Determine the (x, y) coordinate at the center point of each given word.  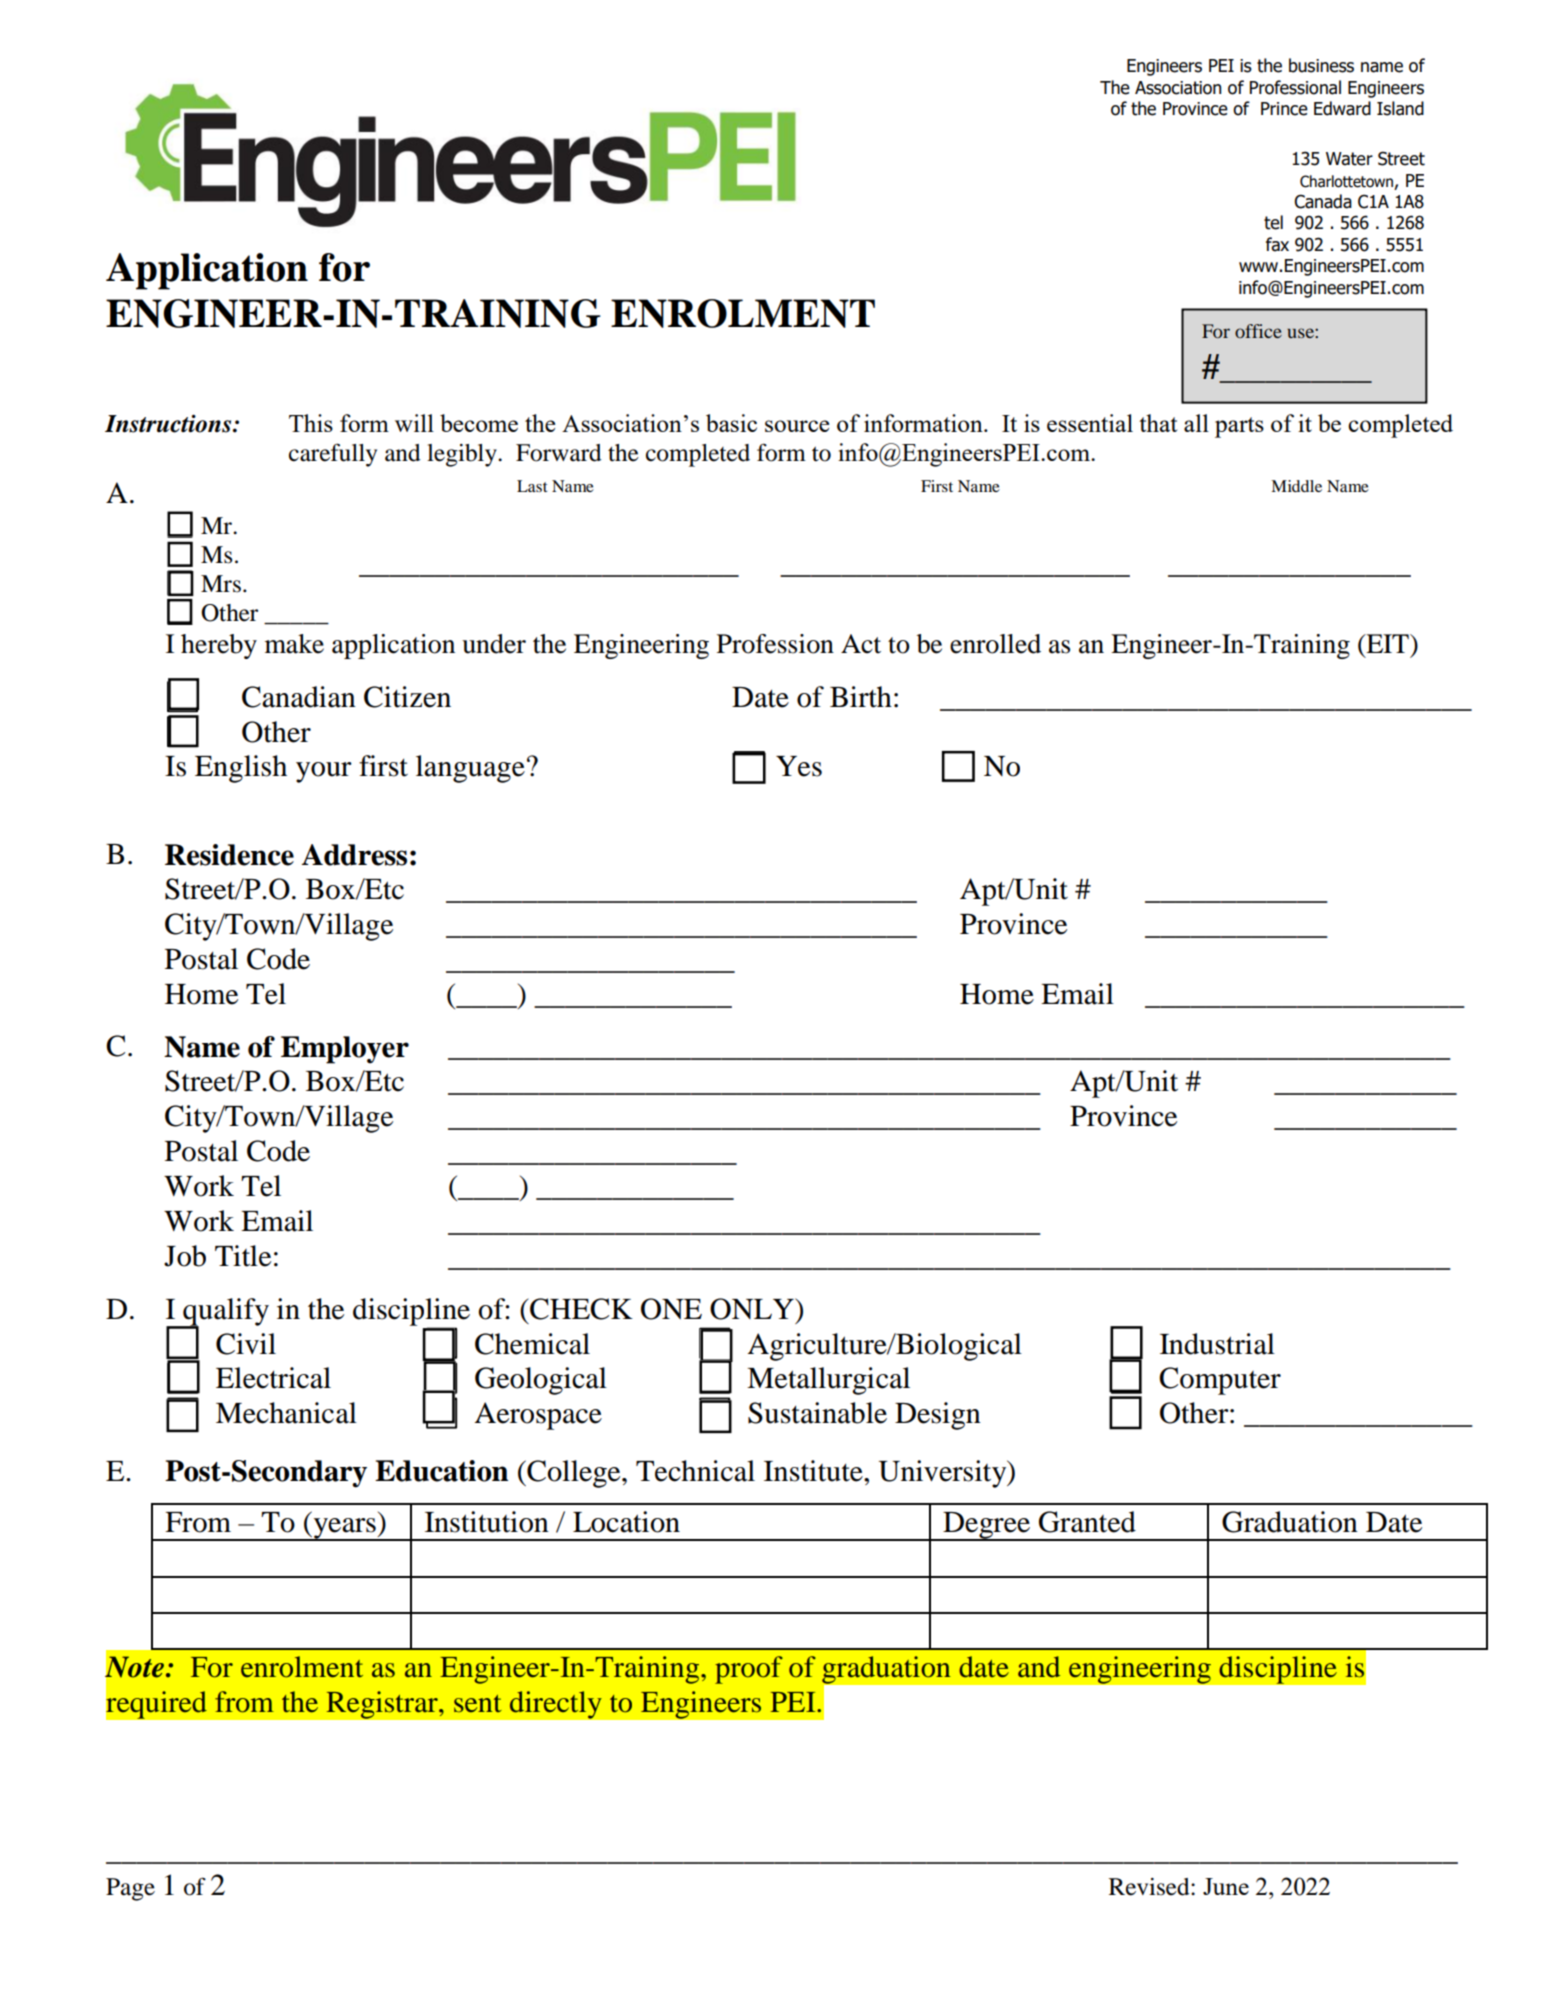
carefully (333, 455)
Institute (814, 1471)
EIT (1387, 643)
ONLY (753, 1309)
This (311, 423)
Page (130, 1889)
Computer (1220, 1381)
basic (731, 423)
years (344, 1529)
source (797, 426)
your (324, 772)
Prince (1284, 109)
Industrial (1217, 1344)
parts (1239, 427)
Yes (799, 766)
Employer (345, 1050)
